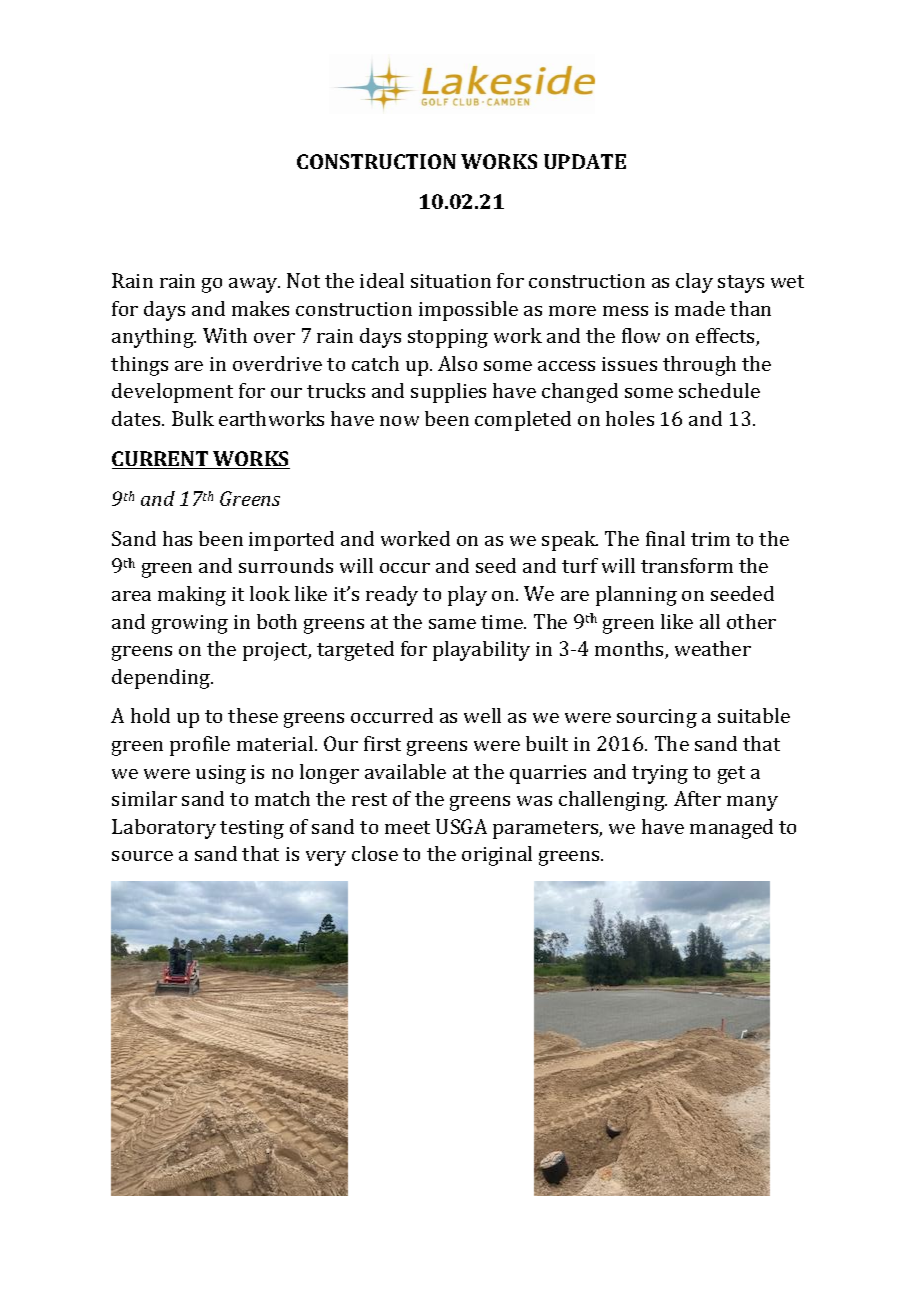 The width and height of the document is (924, 1308). Describe the element at coordinates (585, 161) in the document. I see `UPDATE` at that location.
